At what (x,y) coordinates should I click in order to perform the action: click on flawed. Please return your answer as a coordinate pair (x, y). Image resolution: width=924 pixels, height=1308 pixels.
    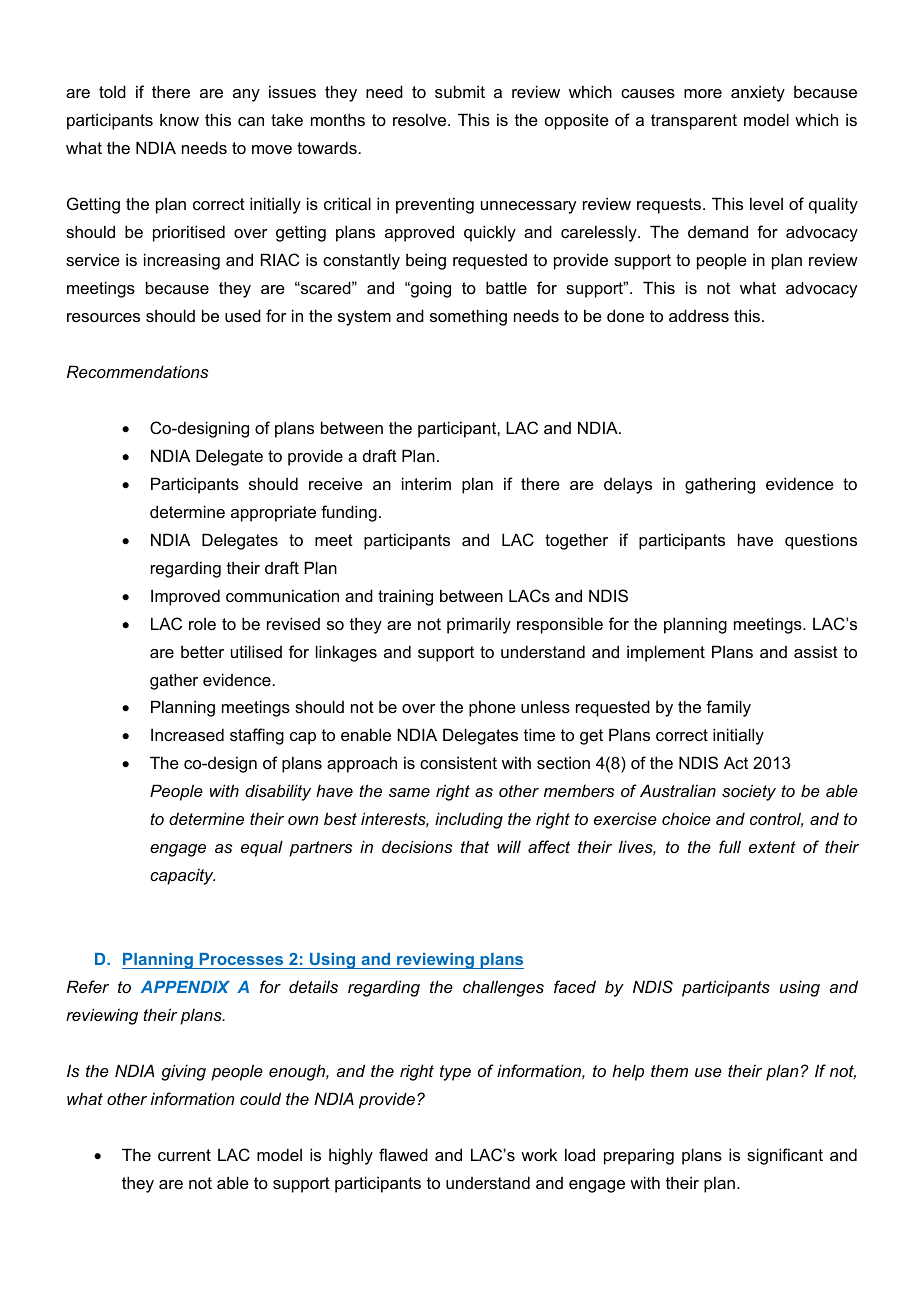
    Looking at the image, I should click on (403, 1154).
